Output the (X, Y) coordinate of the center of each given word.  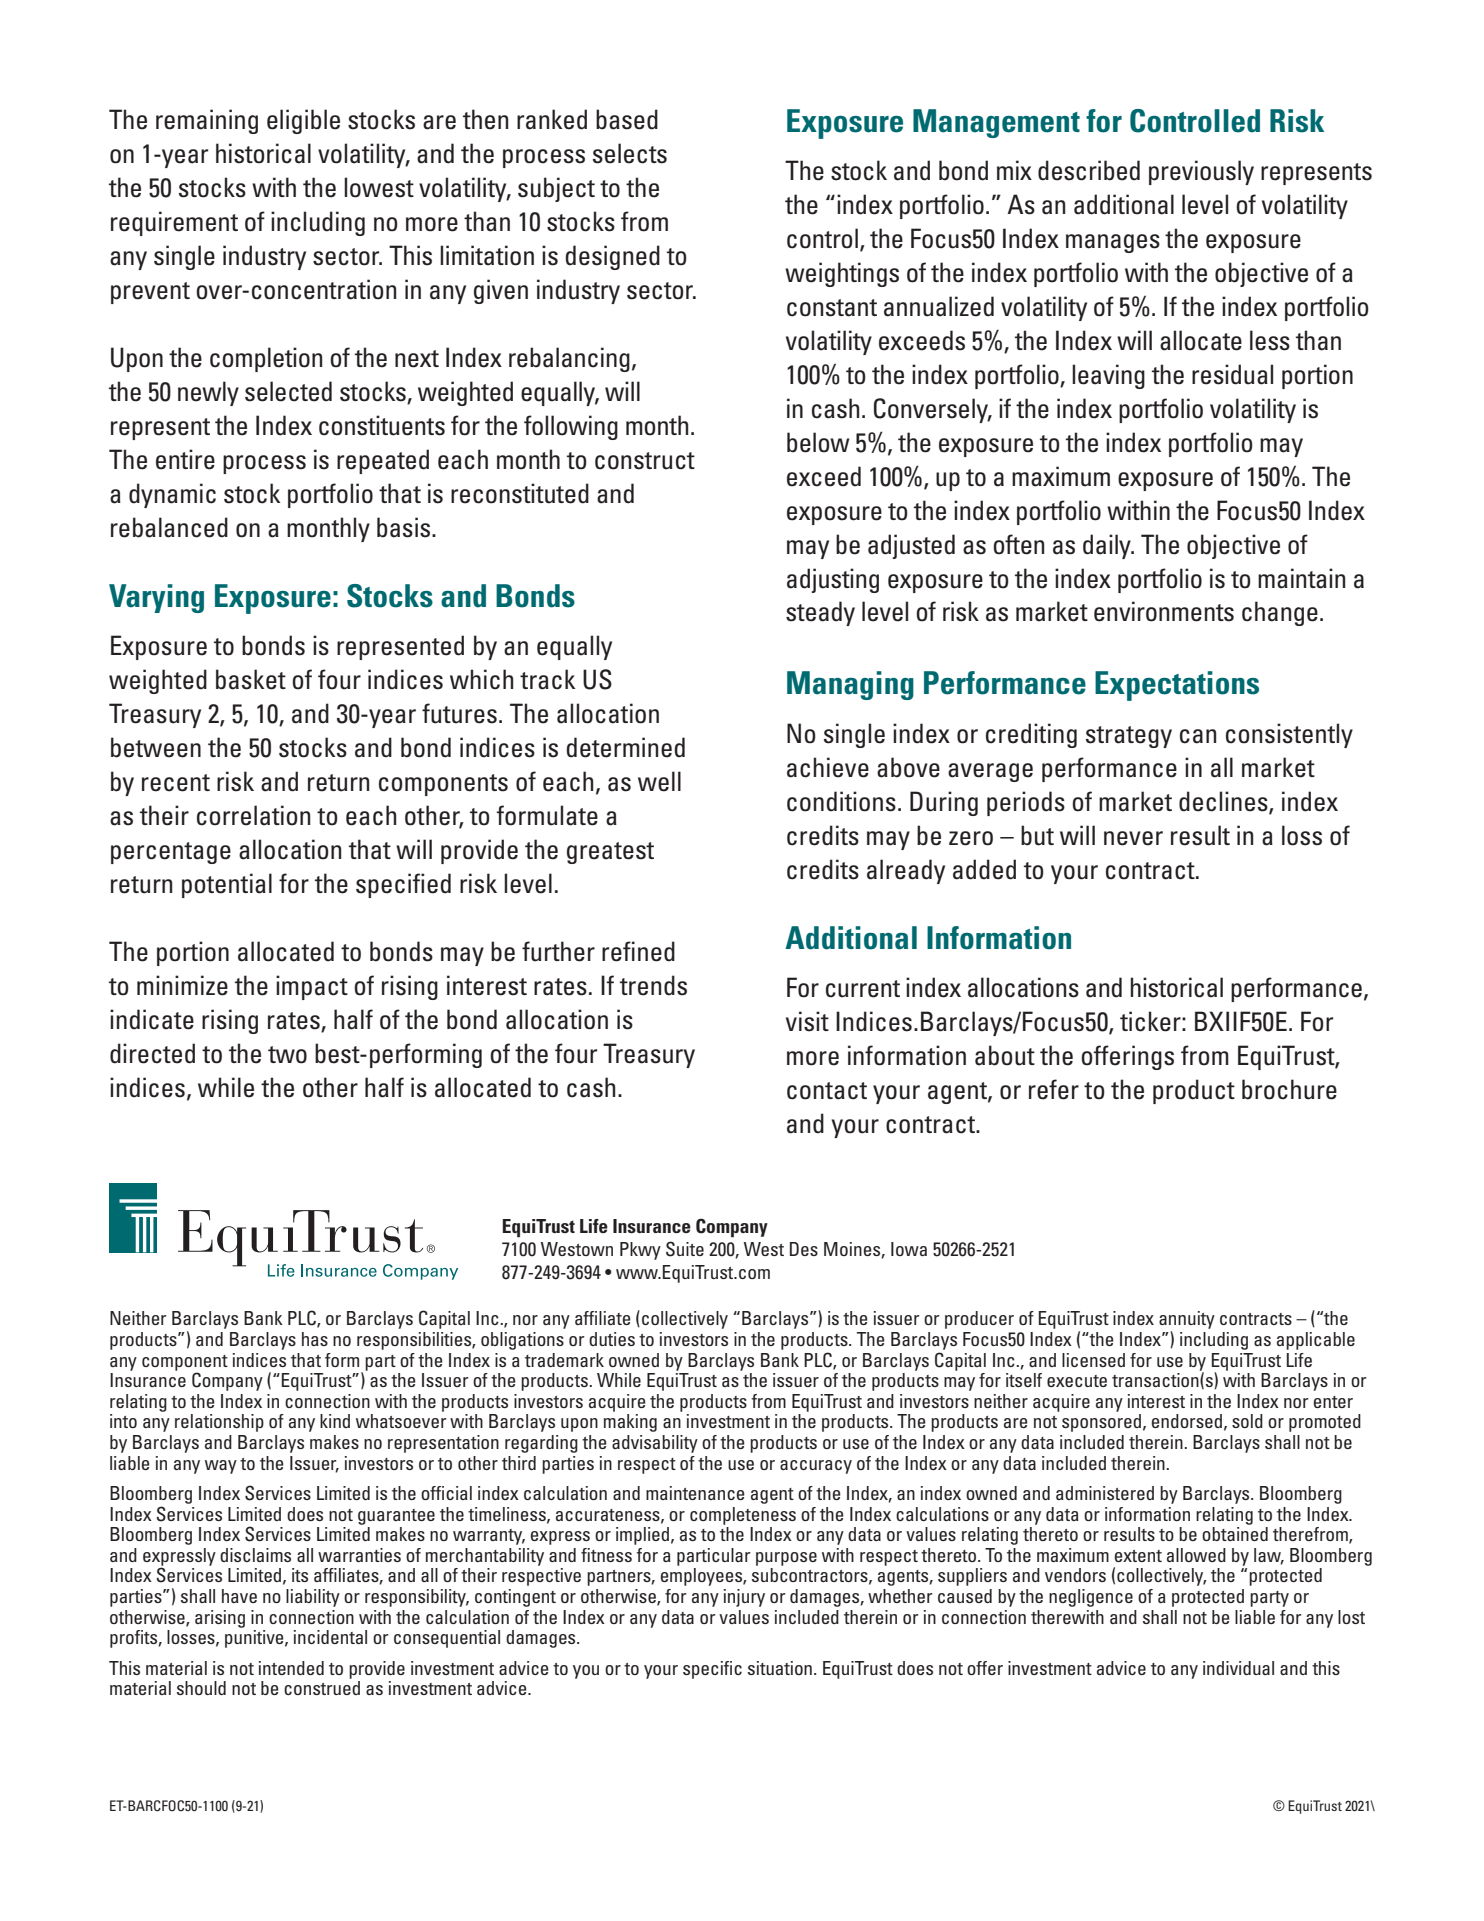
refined (638, 951)
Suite (685, 1249)
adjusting (833, 580)
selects (630, 153)
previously (1201, 172)
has (315, 1339)
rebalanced (169, 527)
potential (227, 885)
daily (1108, 546)
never (1133, 838)
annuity (1187, 1320)
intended (291, 1668)
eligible (303, 121)
